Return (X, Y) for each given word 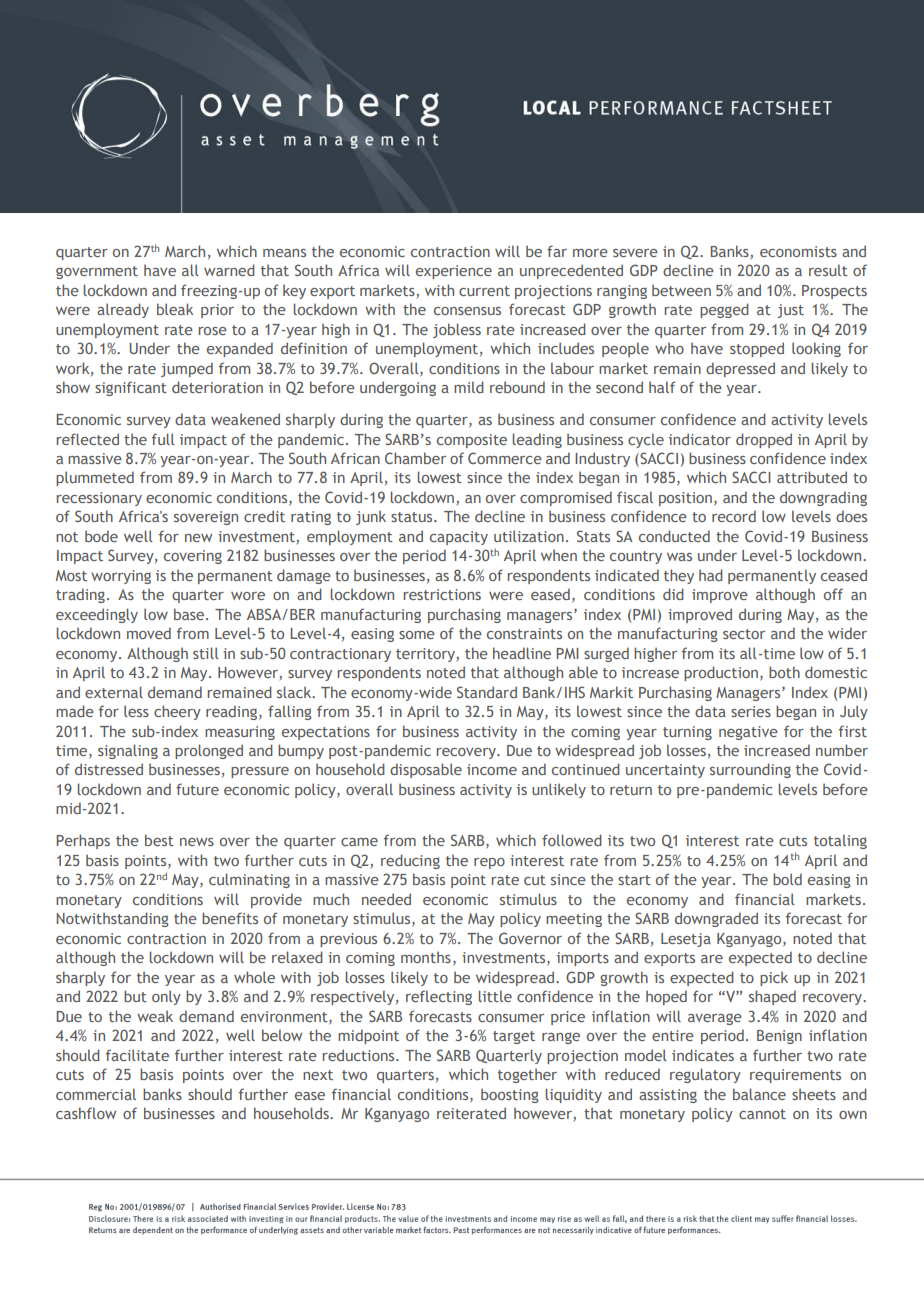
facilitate (137, 1055)
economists (798, 251)
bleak (175, 309)
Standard (487, 692)
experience (454, 272)
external (114, 692)
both (784, 672)
